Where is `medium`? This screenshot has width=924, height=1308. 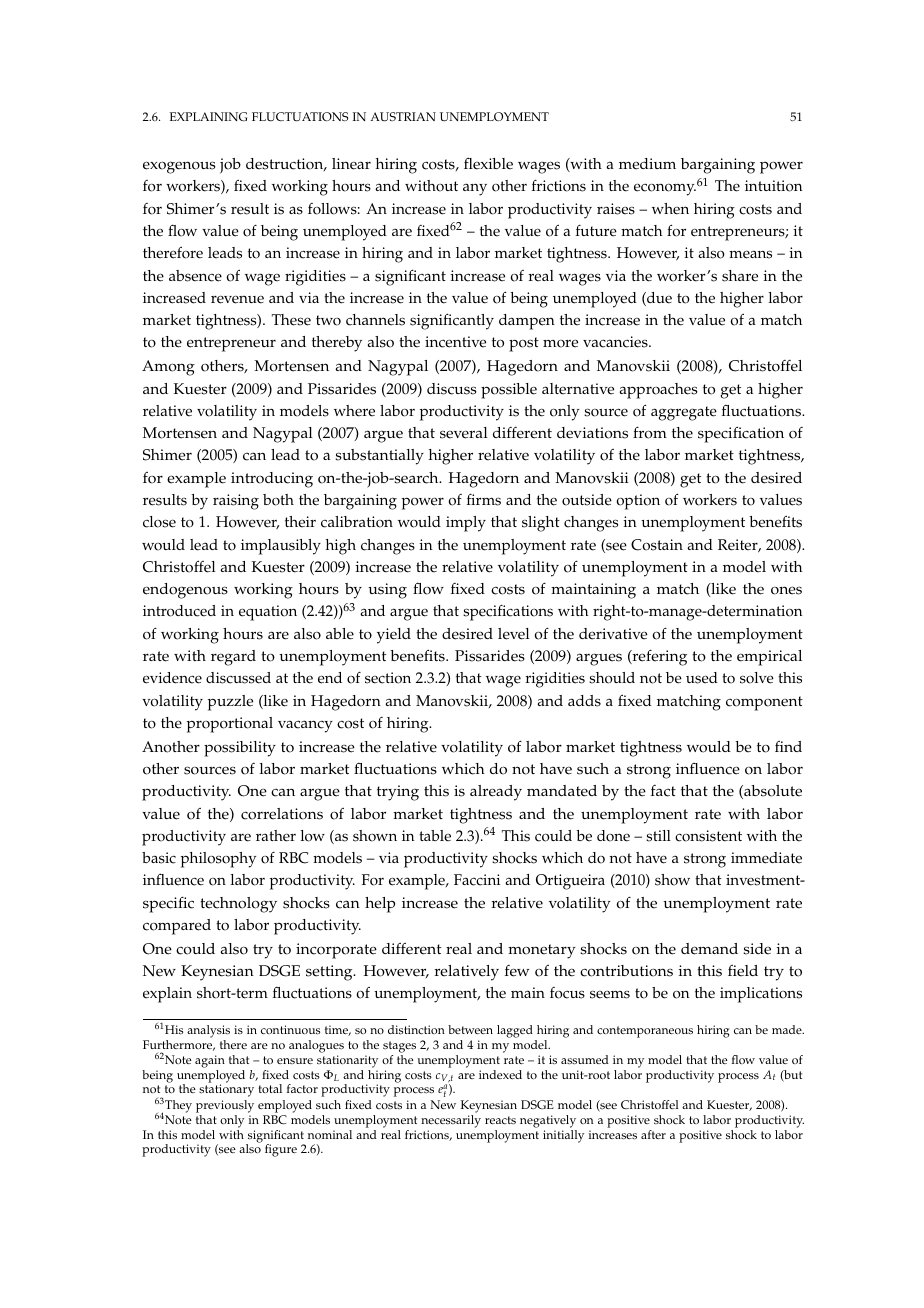 medium is located at coordinates (647, 164).
